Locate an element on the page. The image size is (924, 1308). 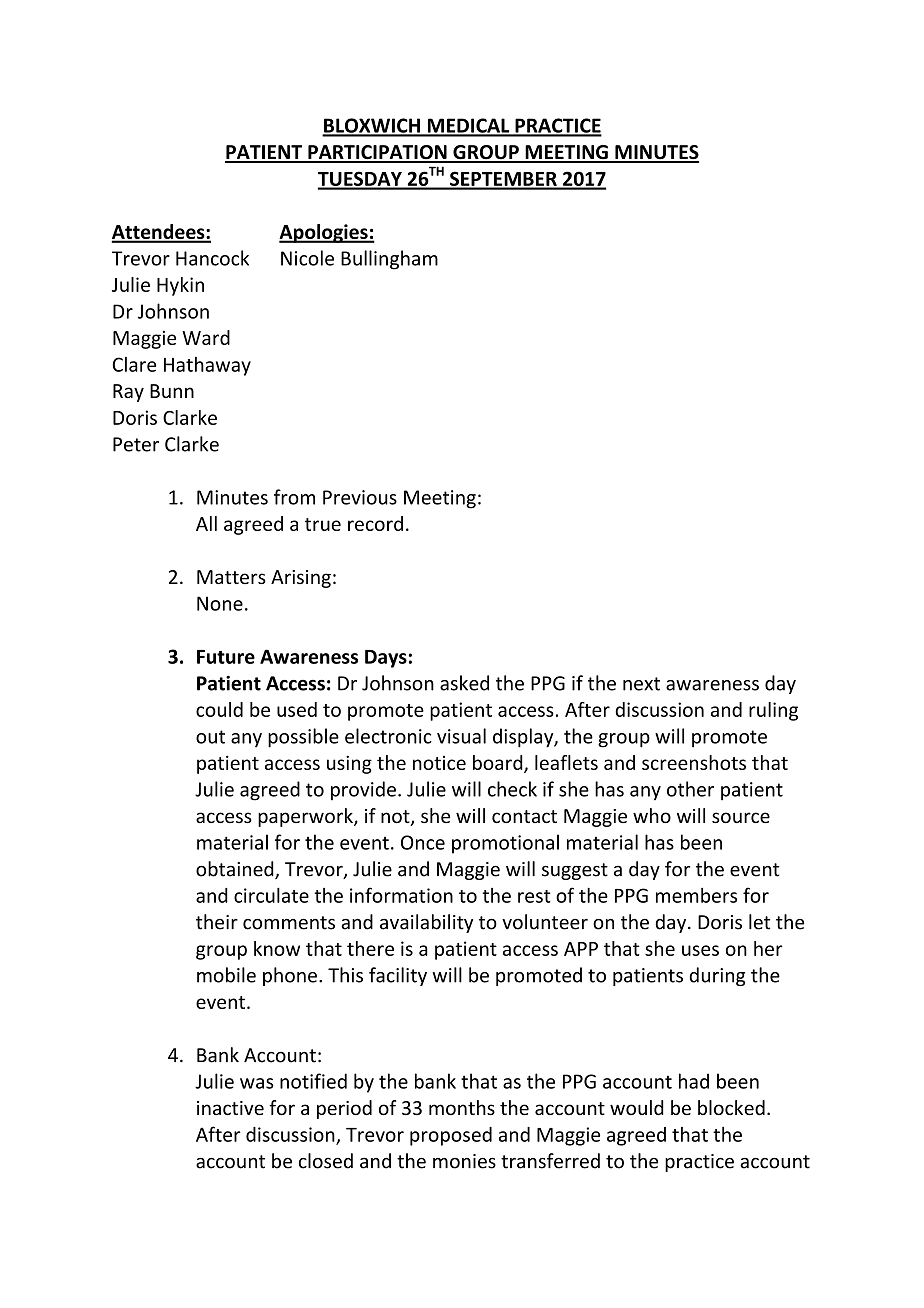
next is located at coordinates (641, 684).
